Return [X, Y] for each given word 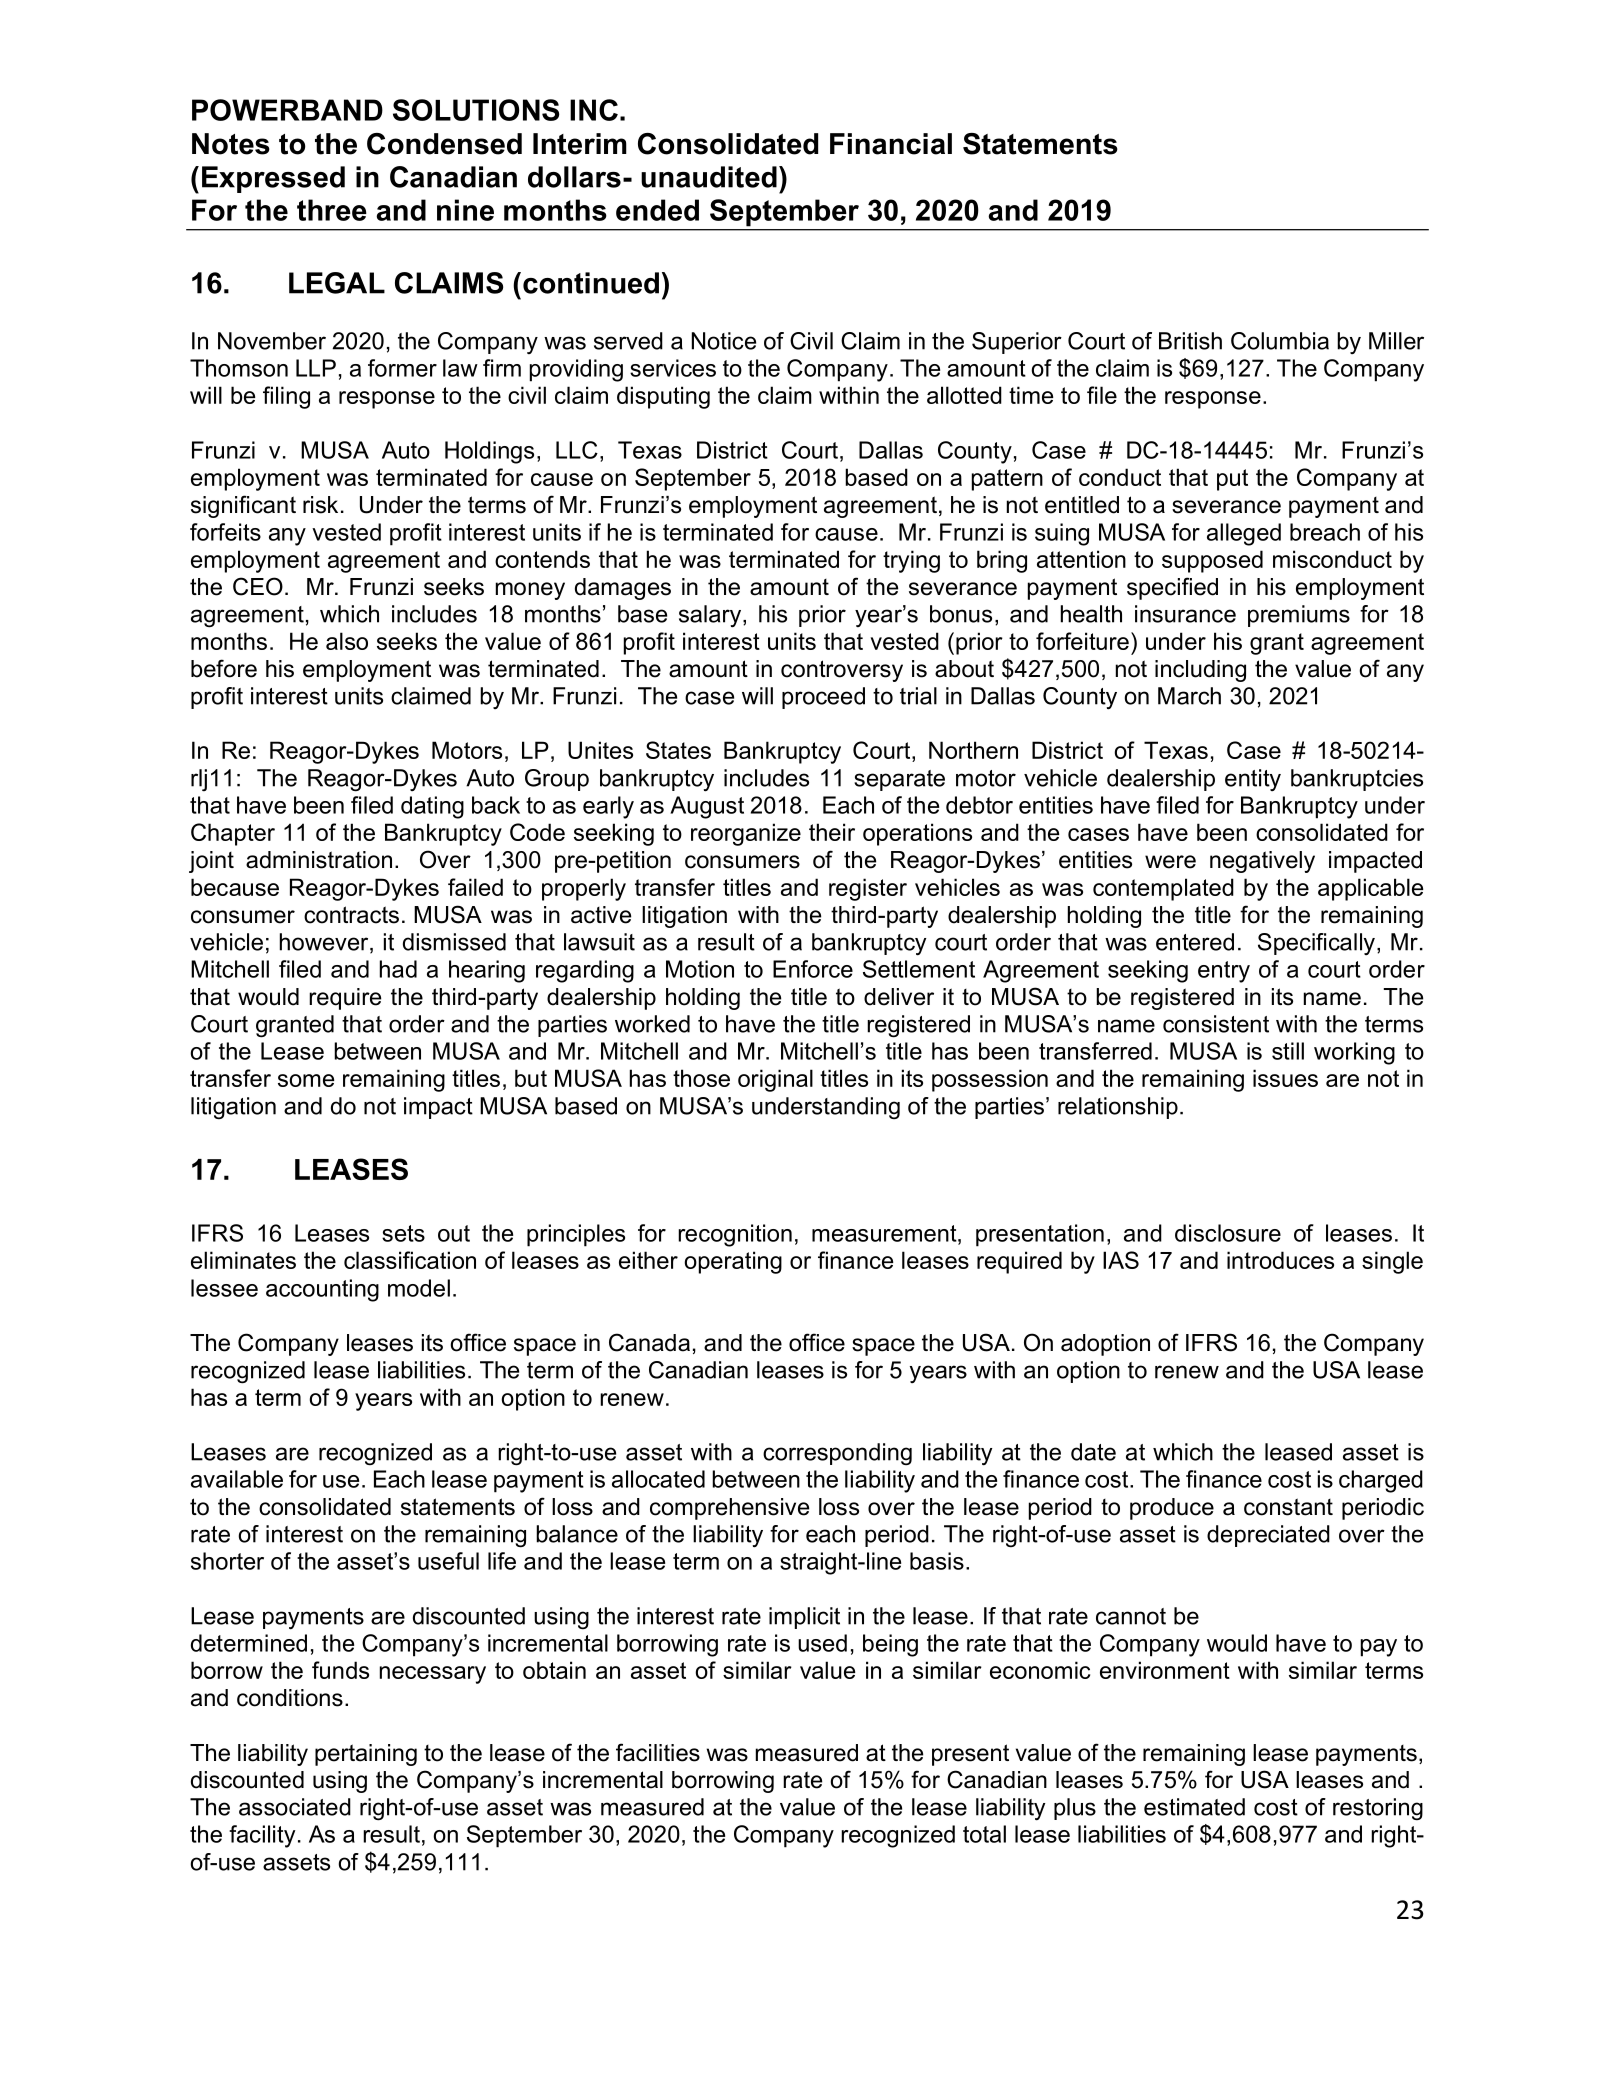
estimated [1194, 1807]
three [332, 210]
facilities [658, 1752]
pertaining [366, 1755]
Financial [891, 144]
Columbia [1280, 341]
